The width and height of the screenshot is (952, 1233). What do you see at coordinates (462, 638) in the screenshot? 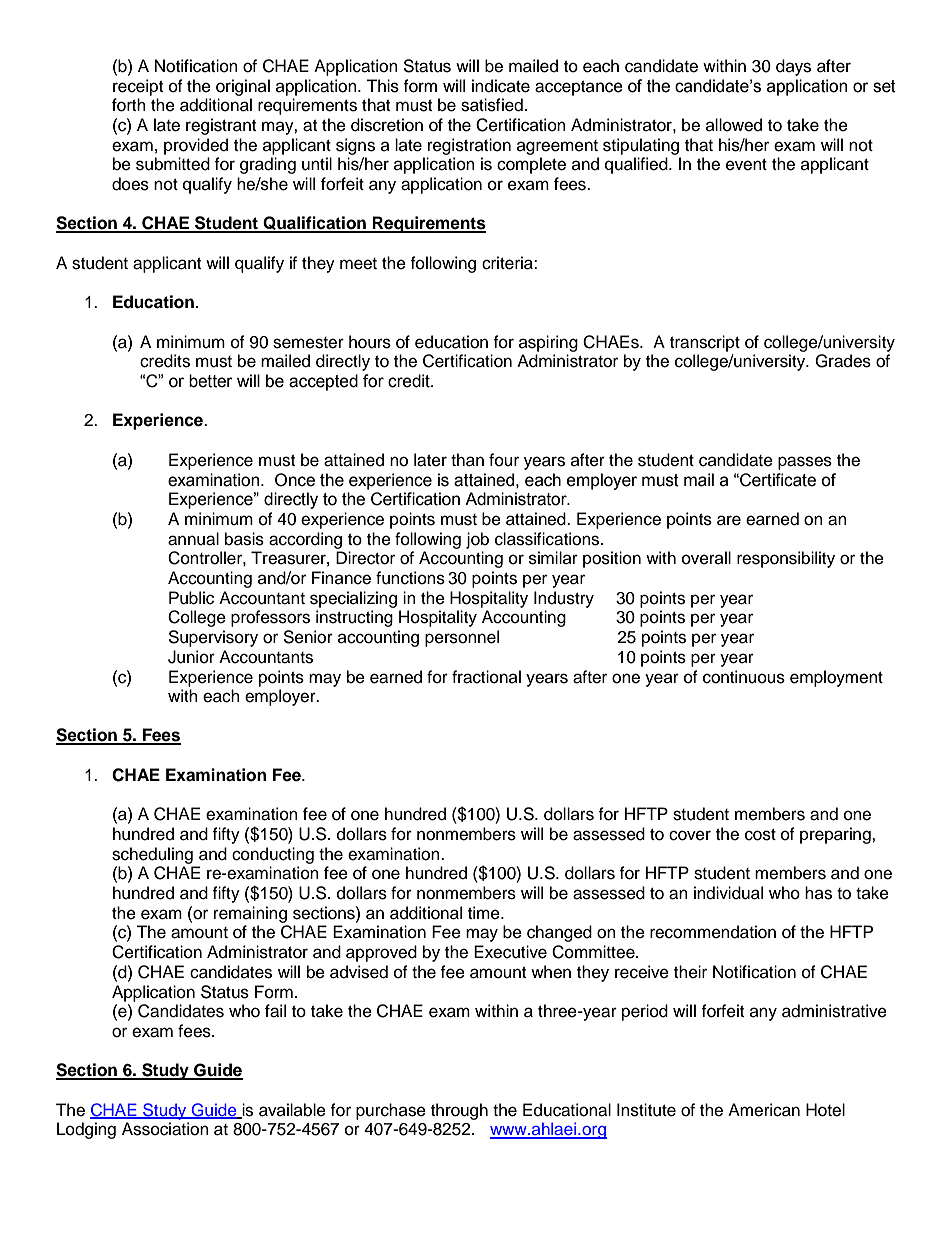
I see `personnel` at bounding box center [462, 638].
